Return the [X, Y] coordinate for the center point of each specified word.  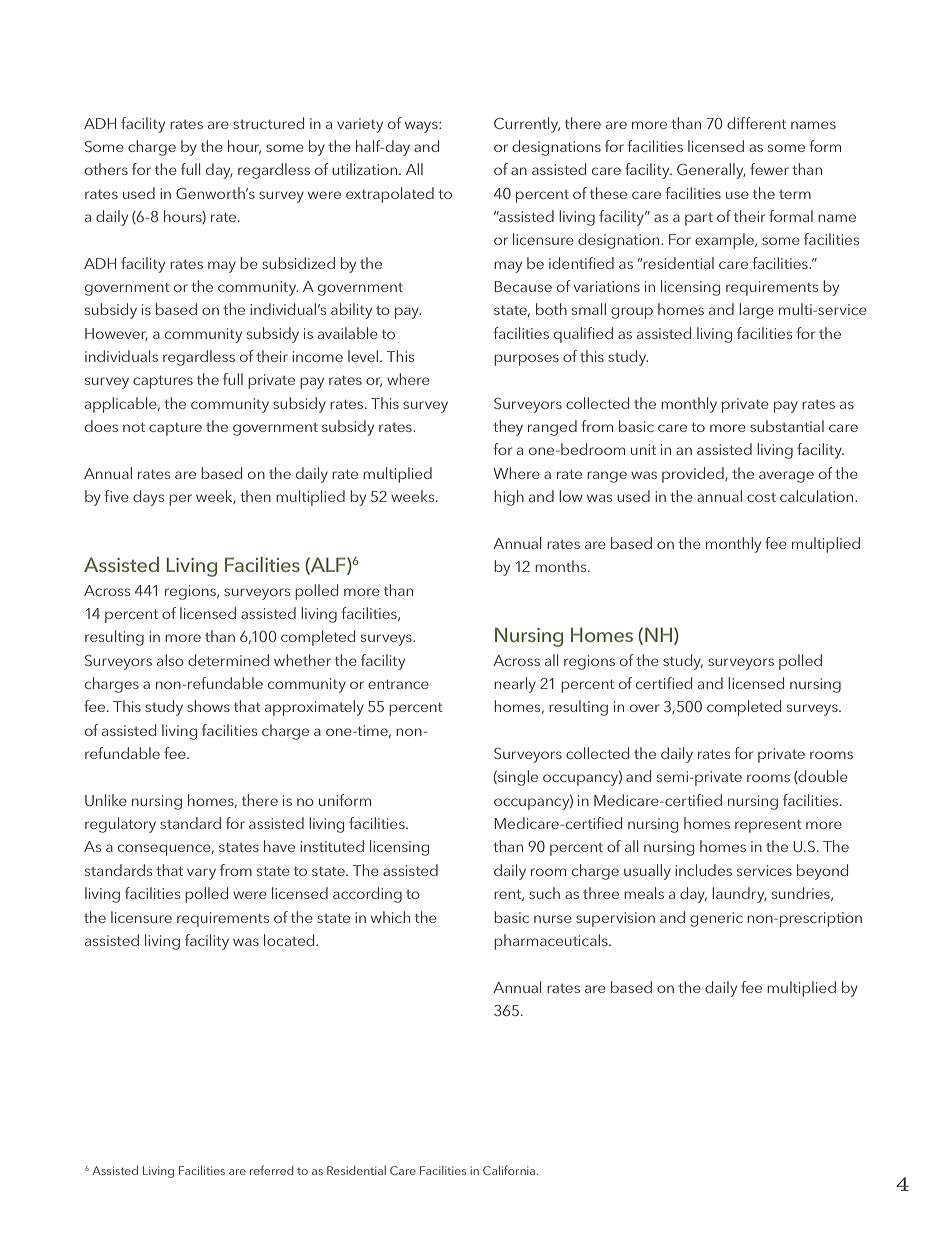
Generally [711, 171]
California [510, 1170]
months [562, 566]
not [134, 427]
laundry [739, 895]
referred [271, 1170]
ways [422, 127]
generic [716, 919]
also [170, 660]
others [106, 169]
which [390, 917]
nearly [515, 685]
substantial [787, 426]
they [508, 428]
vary [201, 874]
